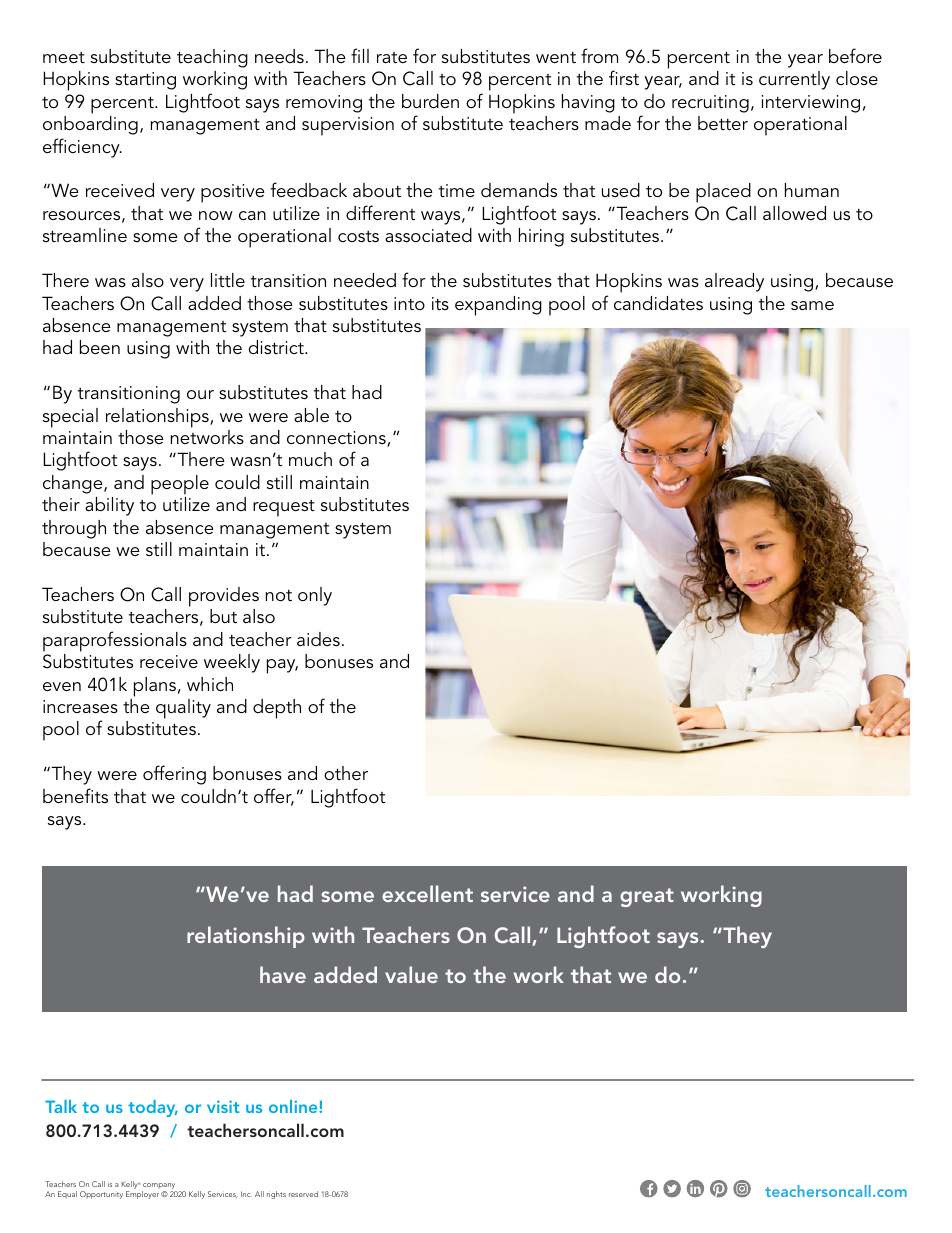 This image has width=952, height=1233. What do you see at coordinates (812, 306) in the image?
I see `same` at bounding box center [812, 306].
